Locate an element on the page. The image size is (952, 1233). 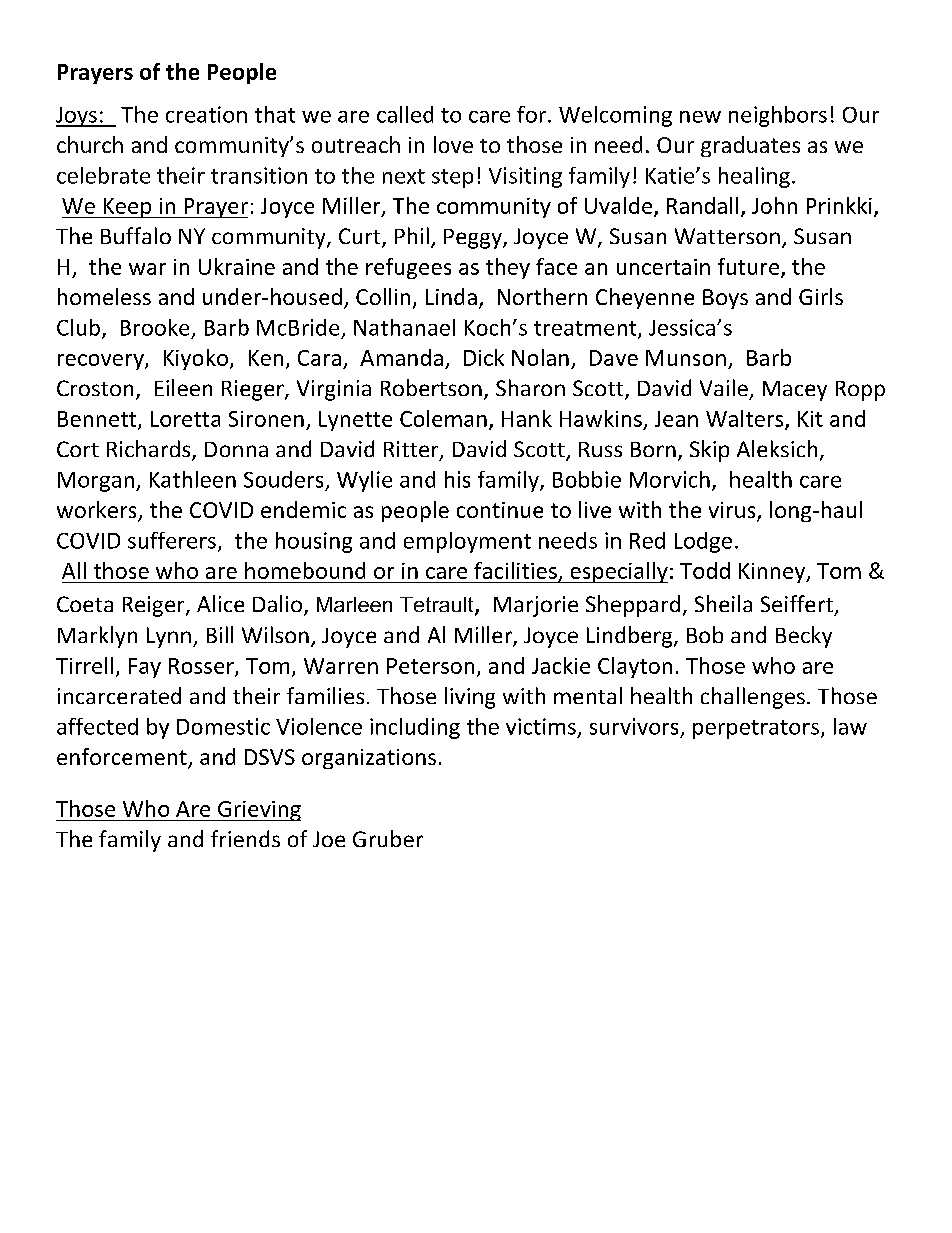
Kinney is located at coordinates (773, 573).
